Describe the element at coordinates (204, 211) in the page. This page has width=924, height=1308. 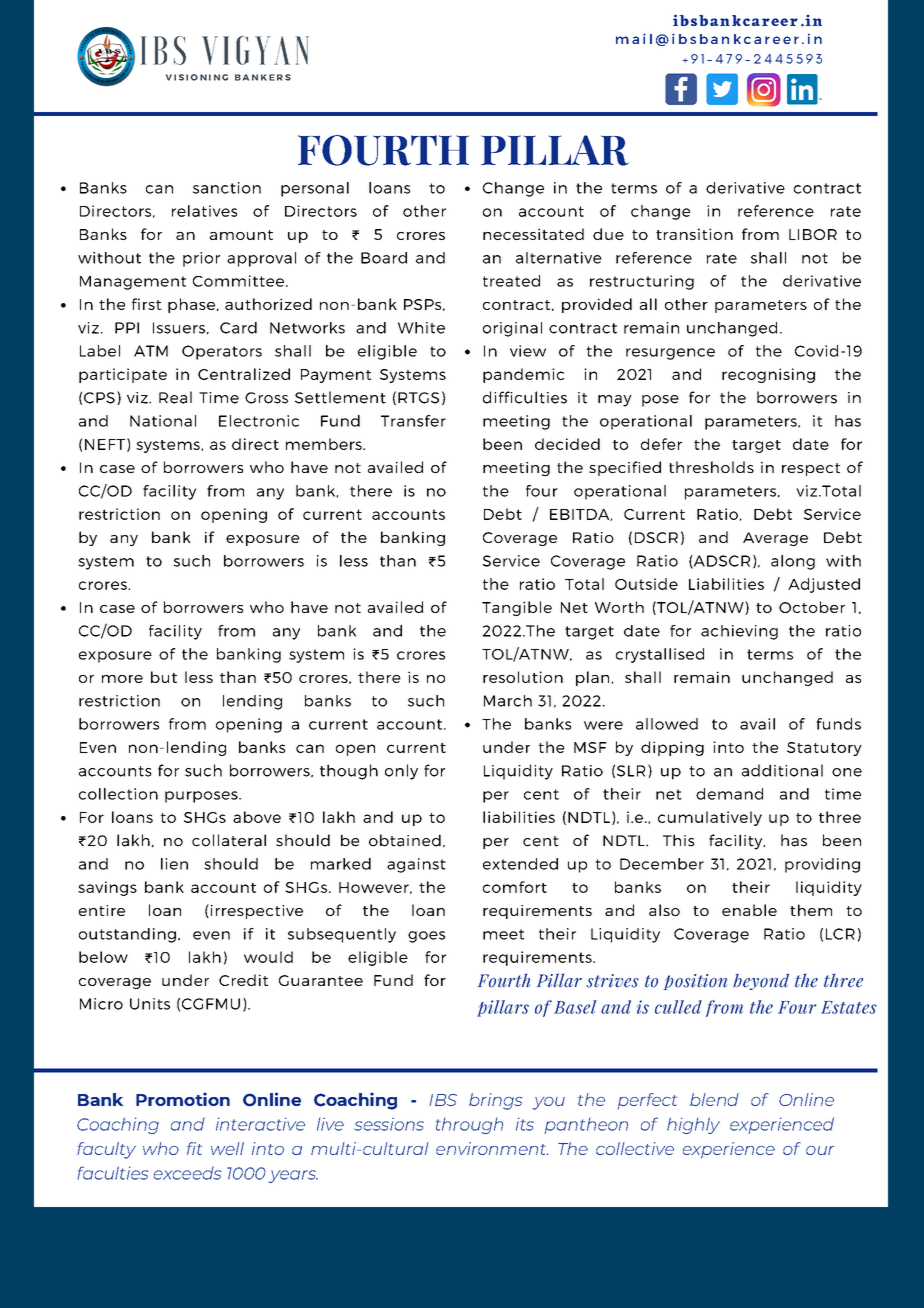
I see `relatives` at that location.
